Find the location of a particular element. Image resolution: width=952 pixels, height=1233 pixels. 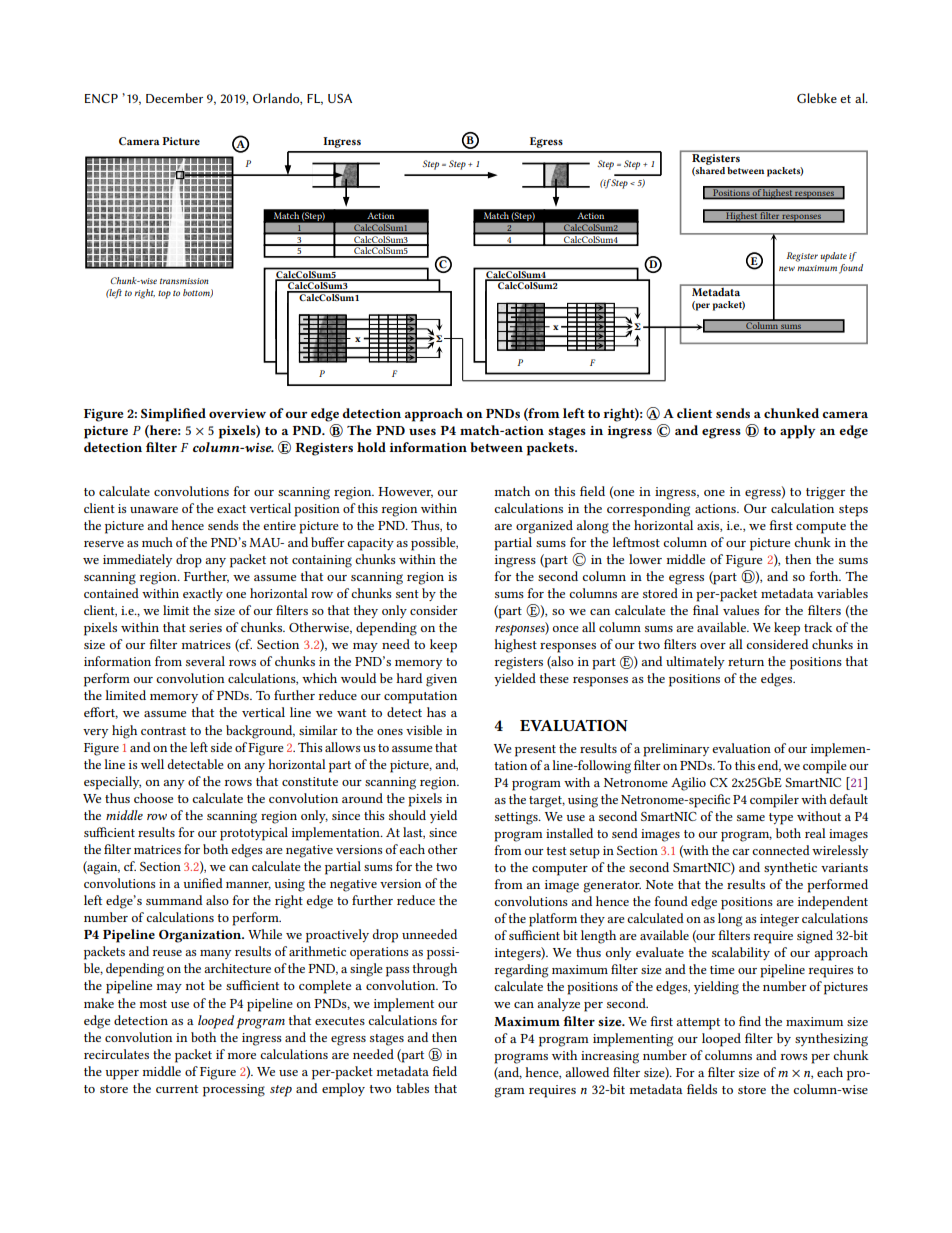

apply is located at coordinates (798, 432).
